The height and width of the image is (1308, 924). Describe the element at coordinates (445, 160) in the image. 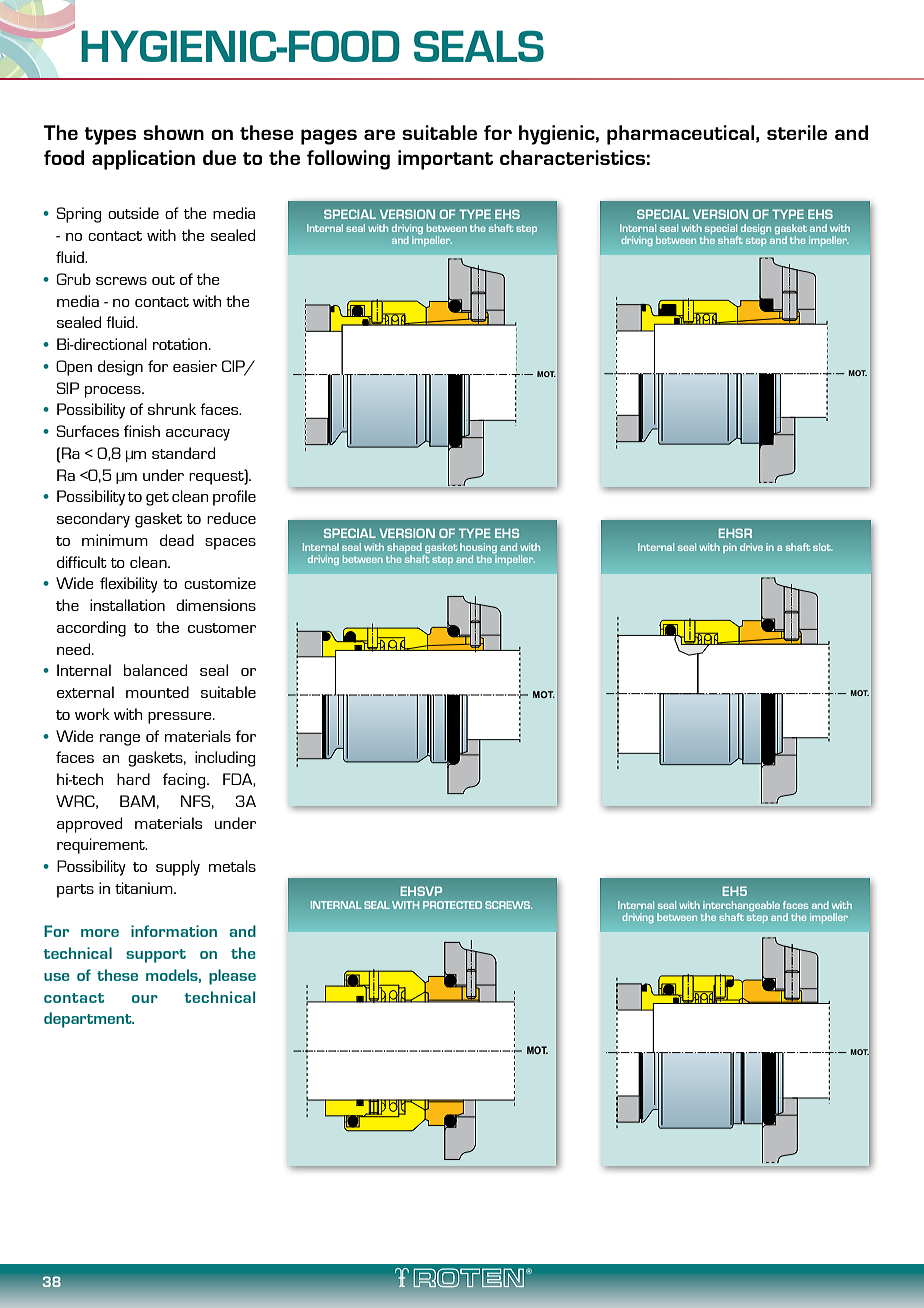

I see `important` at that location.
